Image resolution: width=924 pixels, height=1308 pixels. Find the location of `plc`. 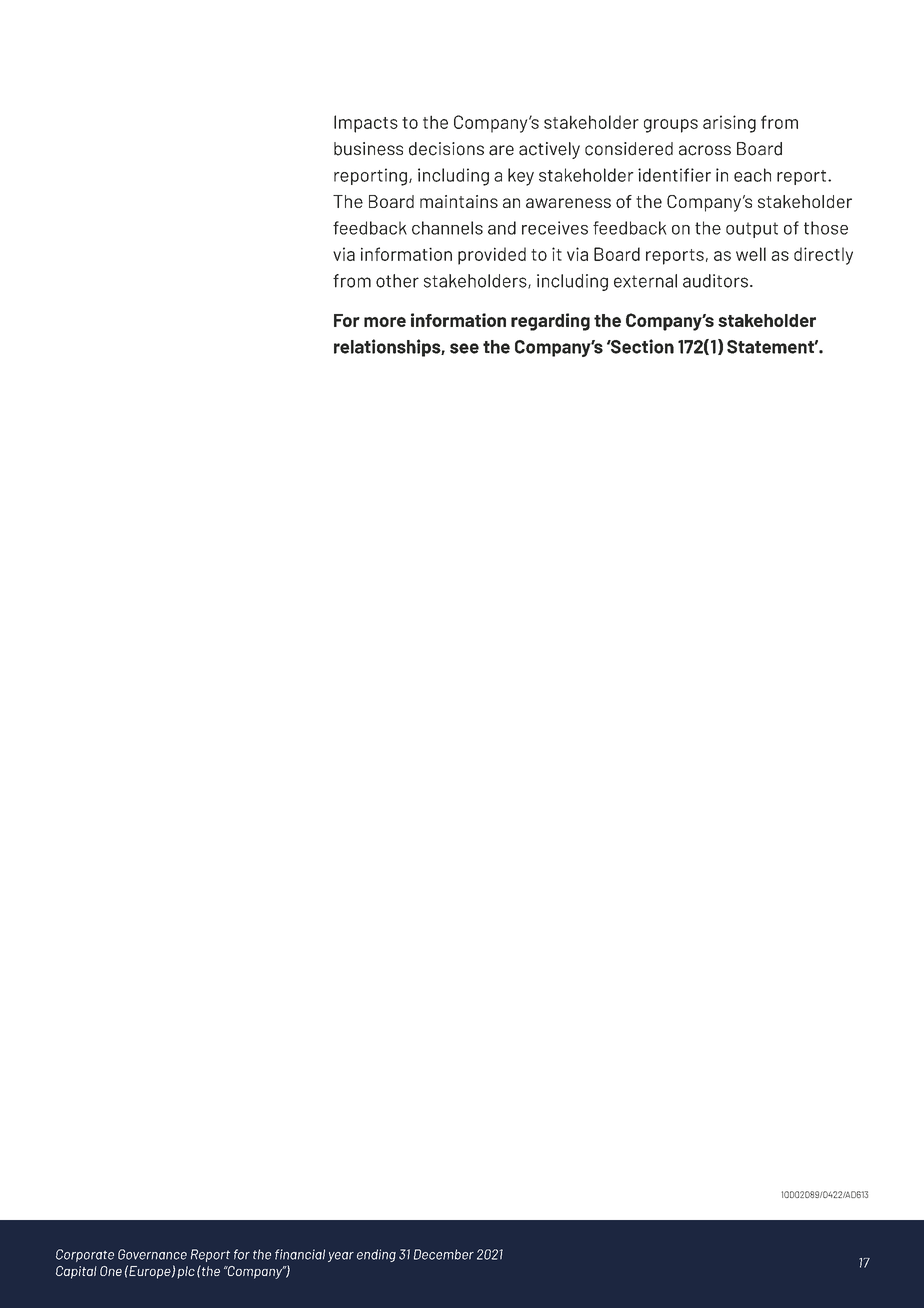

plc is located at coordinates (186, 1272).
